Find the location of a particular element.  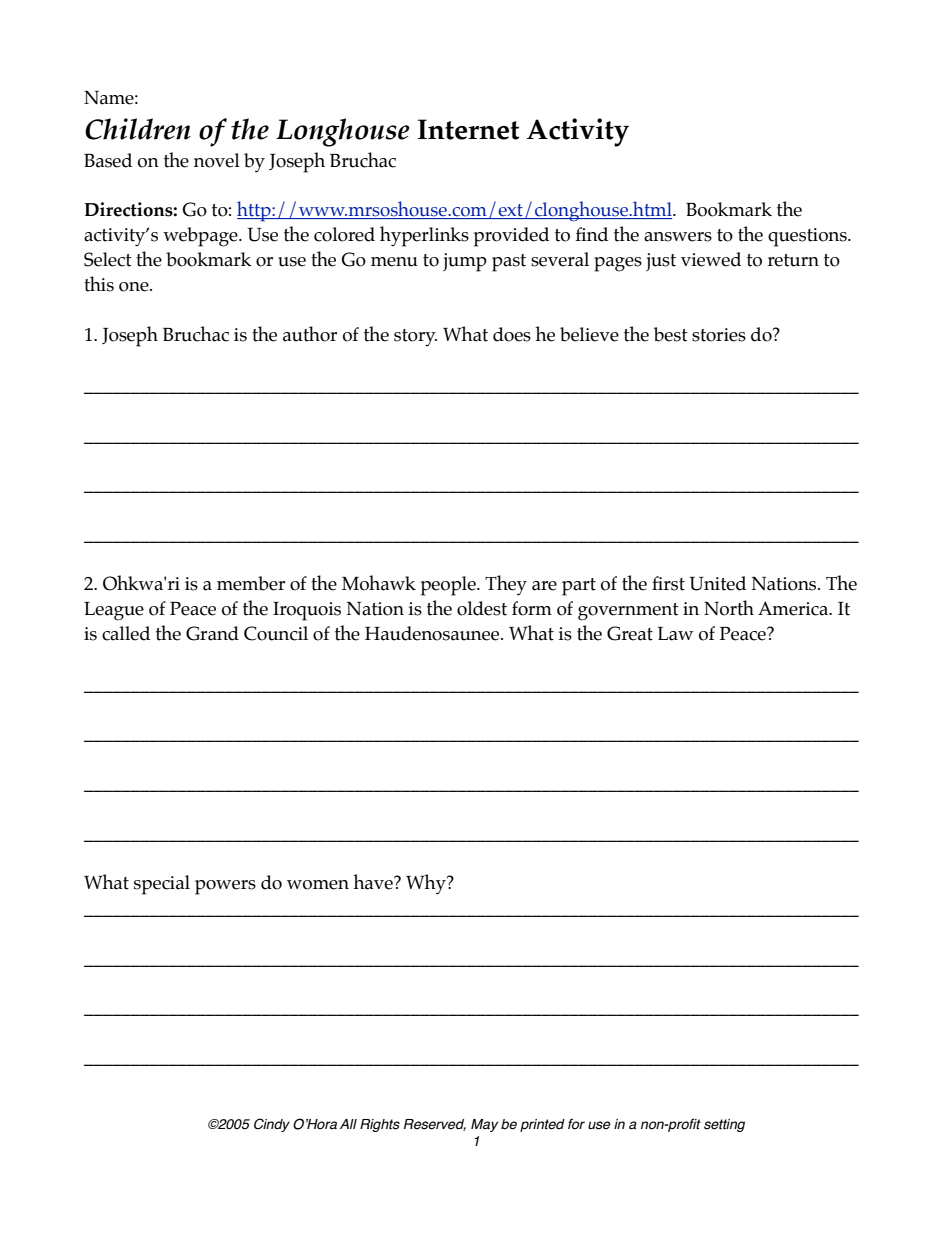

special is located at coordinates (162, 885).
